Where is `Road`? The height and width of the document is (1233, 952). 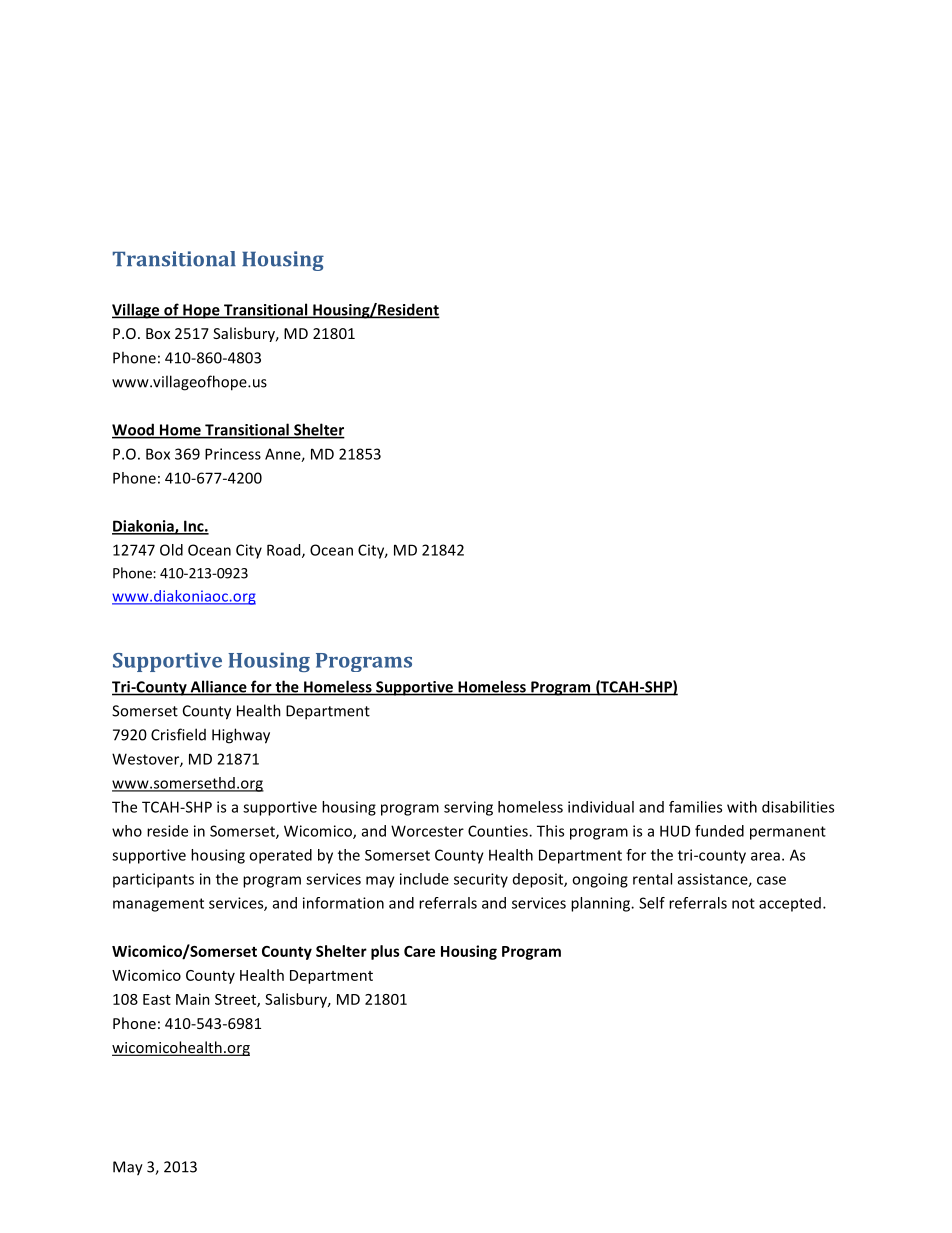 Road is located at coordinates (285, 551).
